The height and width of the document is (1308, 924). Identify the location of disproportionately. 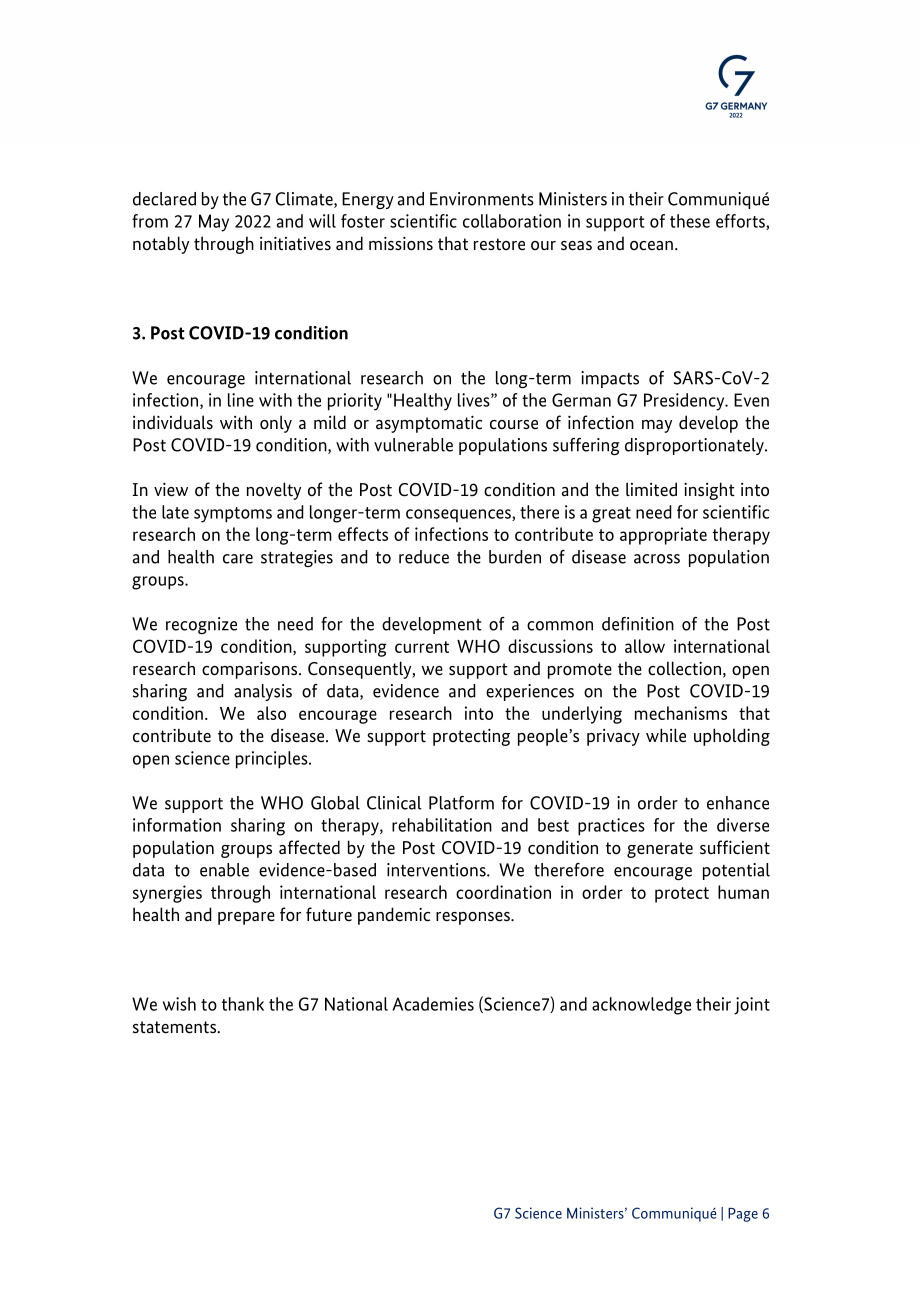
(695, 446).
